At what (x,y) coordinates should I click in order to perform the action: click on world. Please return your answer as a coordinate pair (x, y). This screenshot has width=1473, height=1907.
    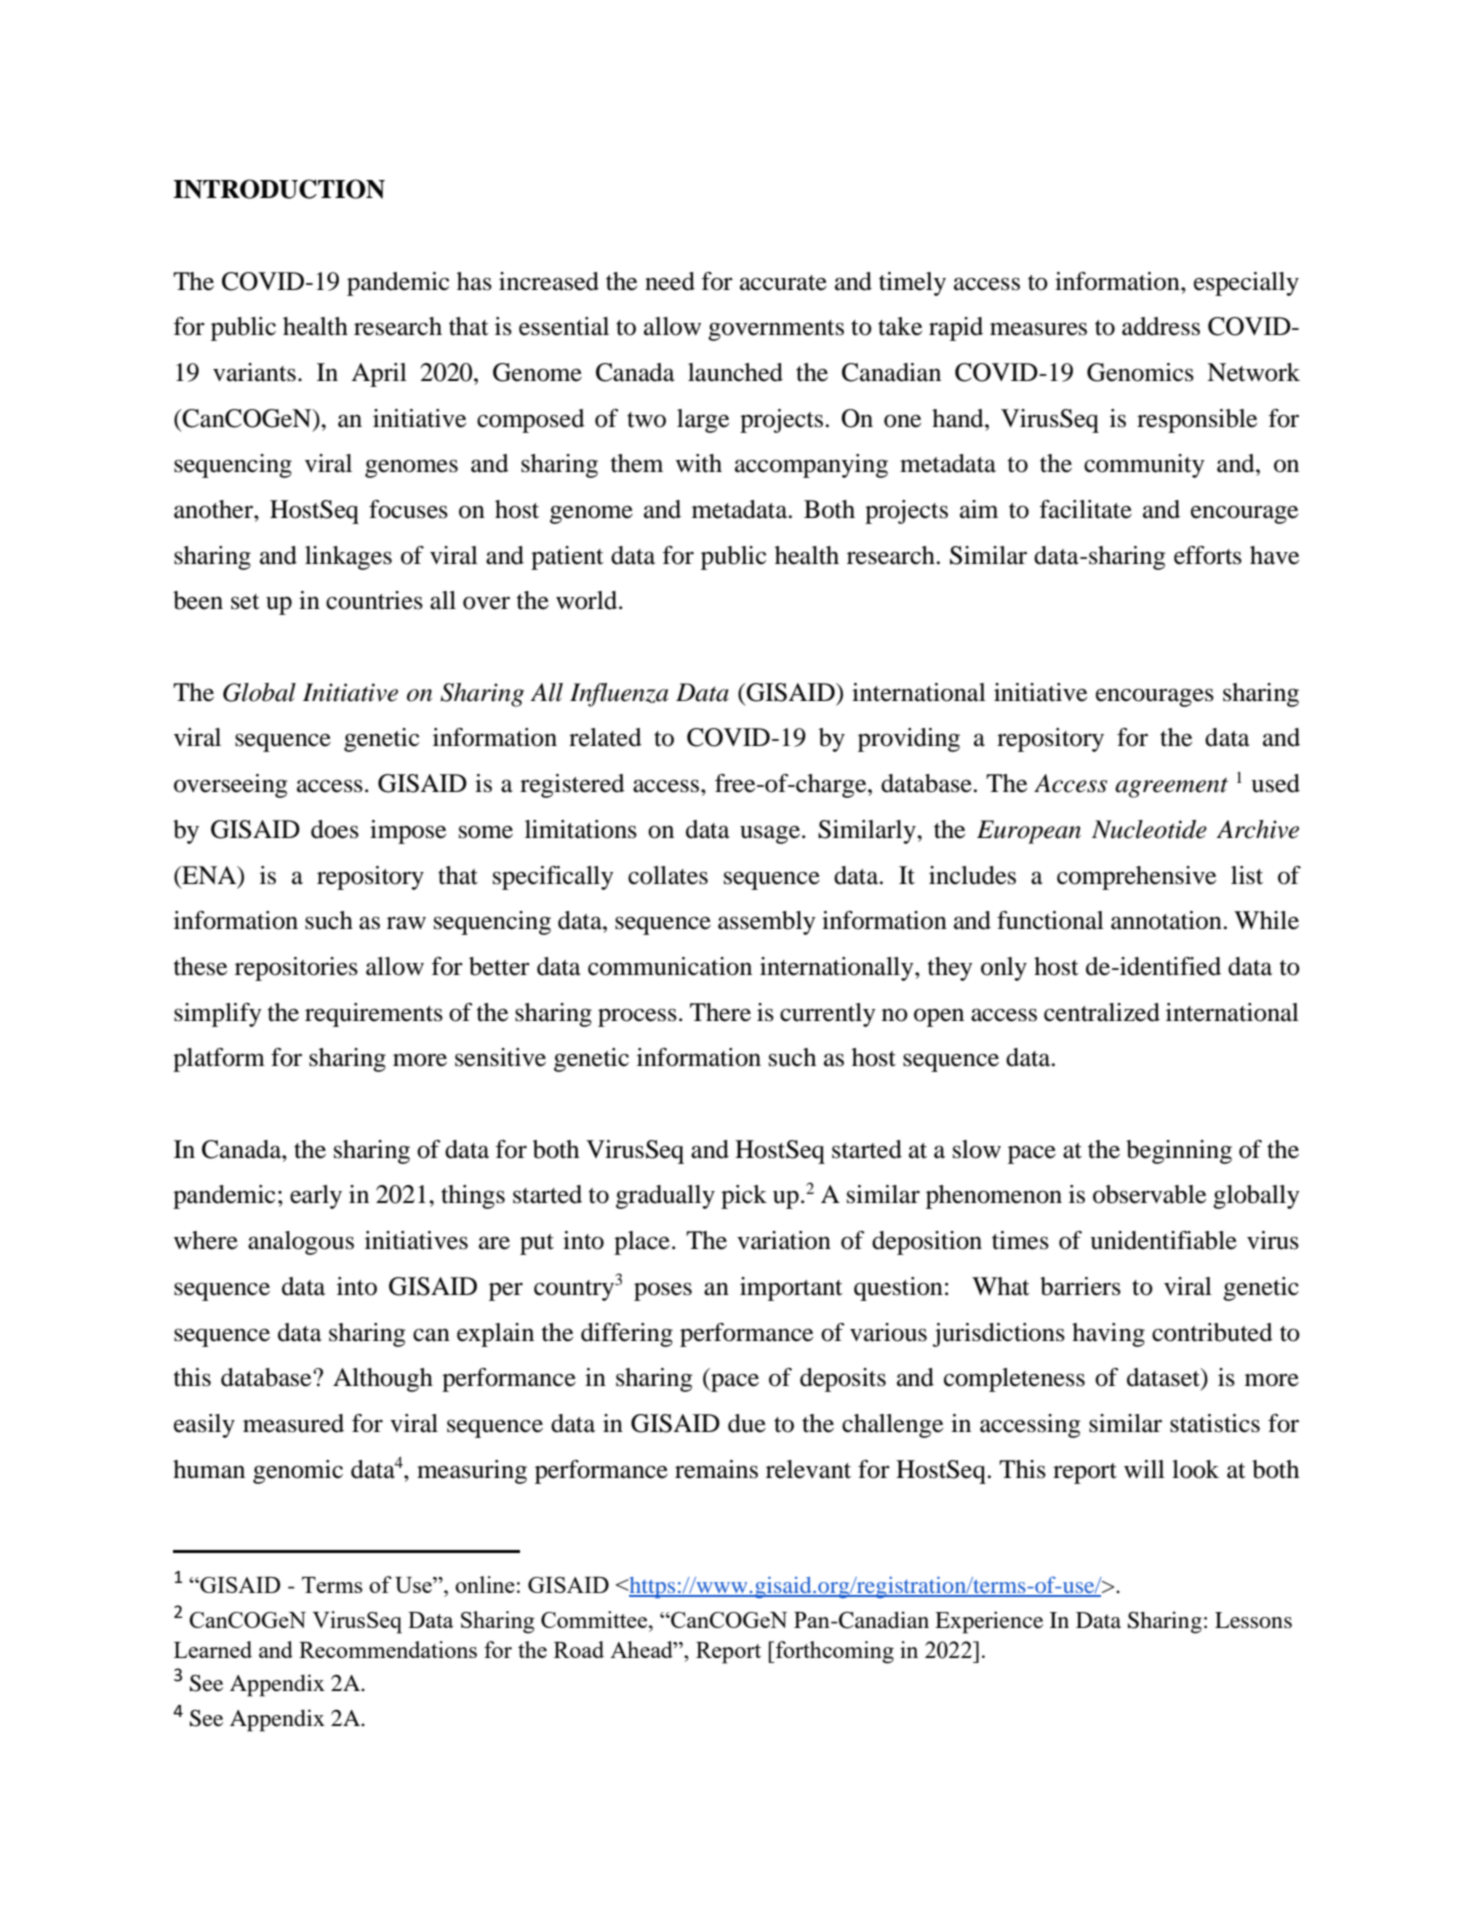
    Looking at the image, I should click on (588, 600).
